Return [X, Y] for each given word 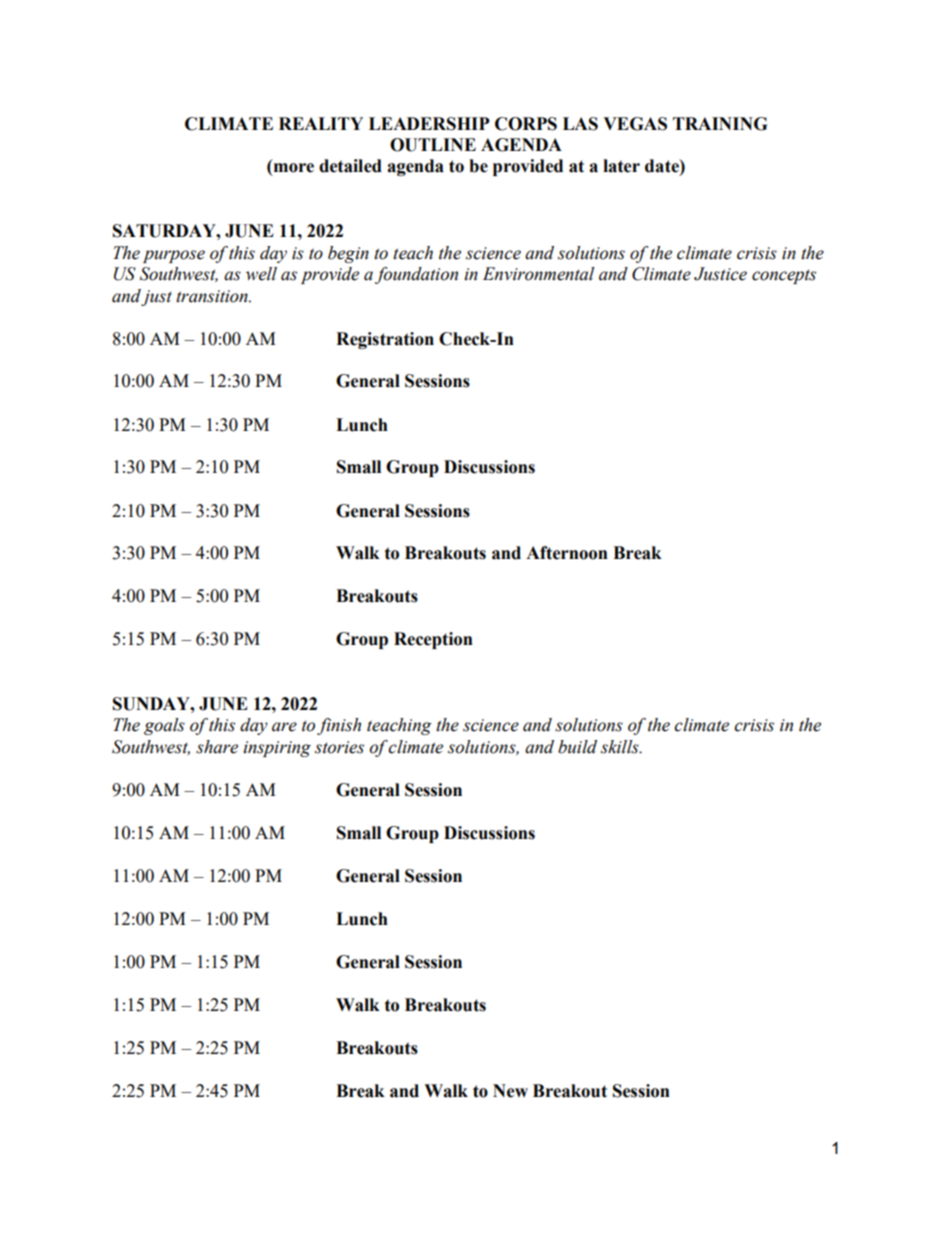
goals [164, 726]
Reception [433, 640]
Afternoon [567, 553]
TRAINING [720, 124]
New [510, 1091]
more [292, 169]
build [577, 747]
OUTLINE [433, 145]
